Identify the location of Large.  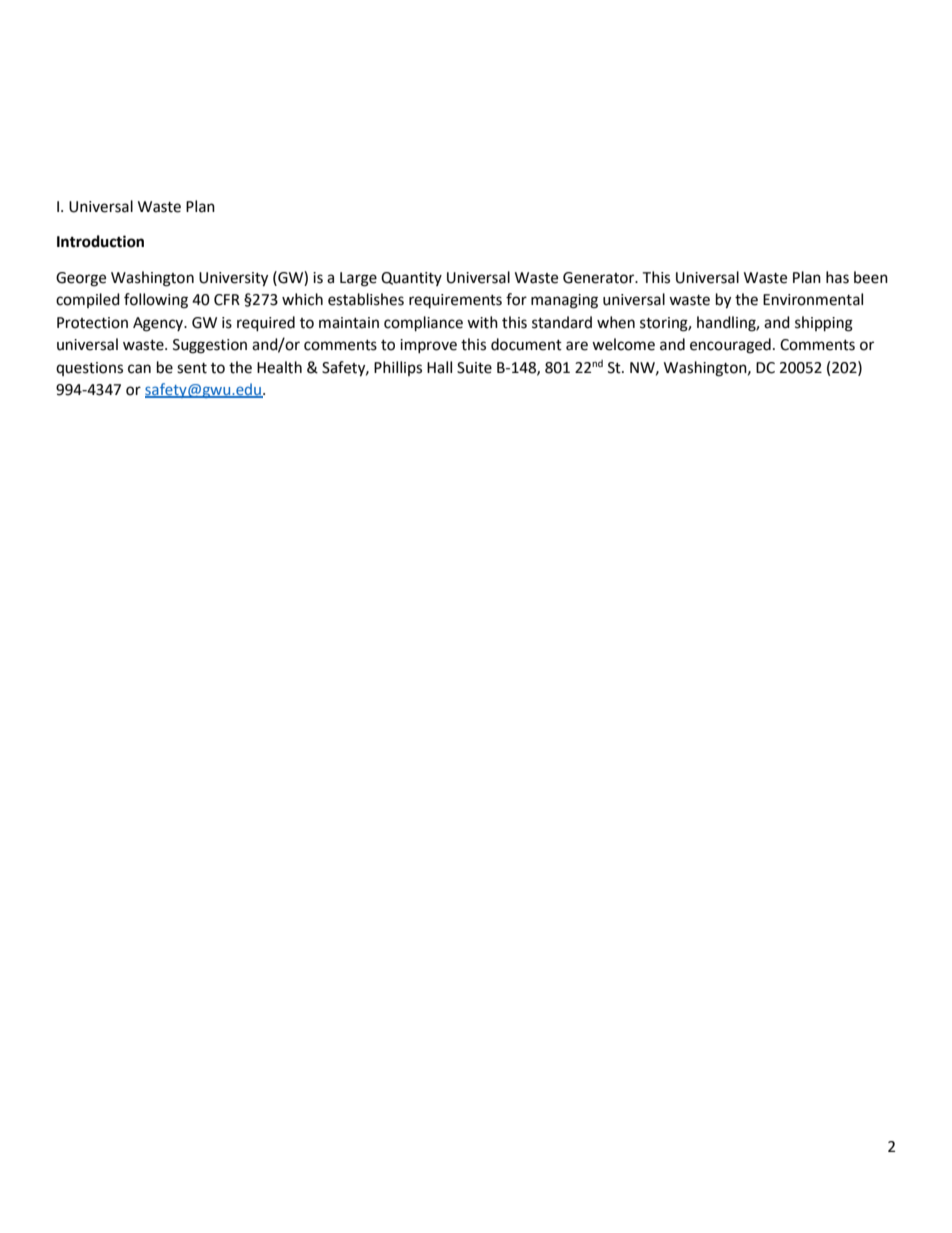
(358, 279).
